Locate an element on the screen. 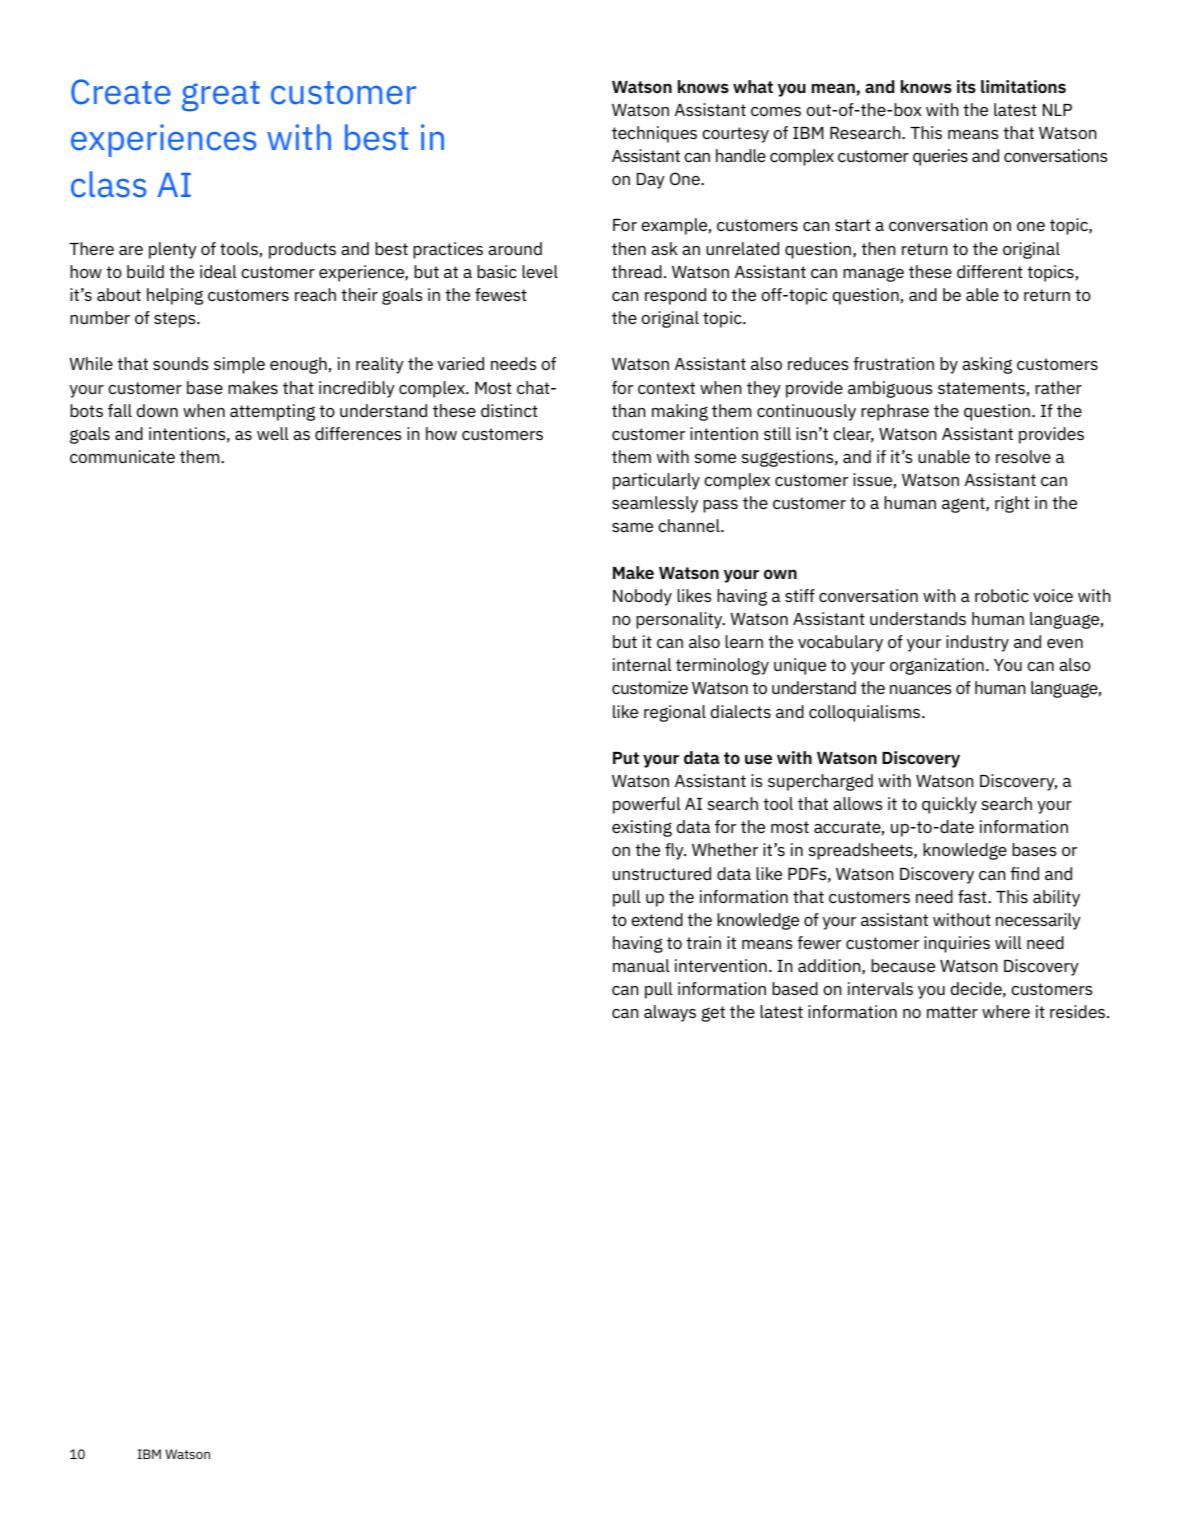 The height and width of the screenshot is (1528, 1181). techniques is located at coordinates (654, 134).
